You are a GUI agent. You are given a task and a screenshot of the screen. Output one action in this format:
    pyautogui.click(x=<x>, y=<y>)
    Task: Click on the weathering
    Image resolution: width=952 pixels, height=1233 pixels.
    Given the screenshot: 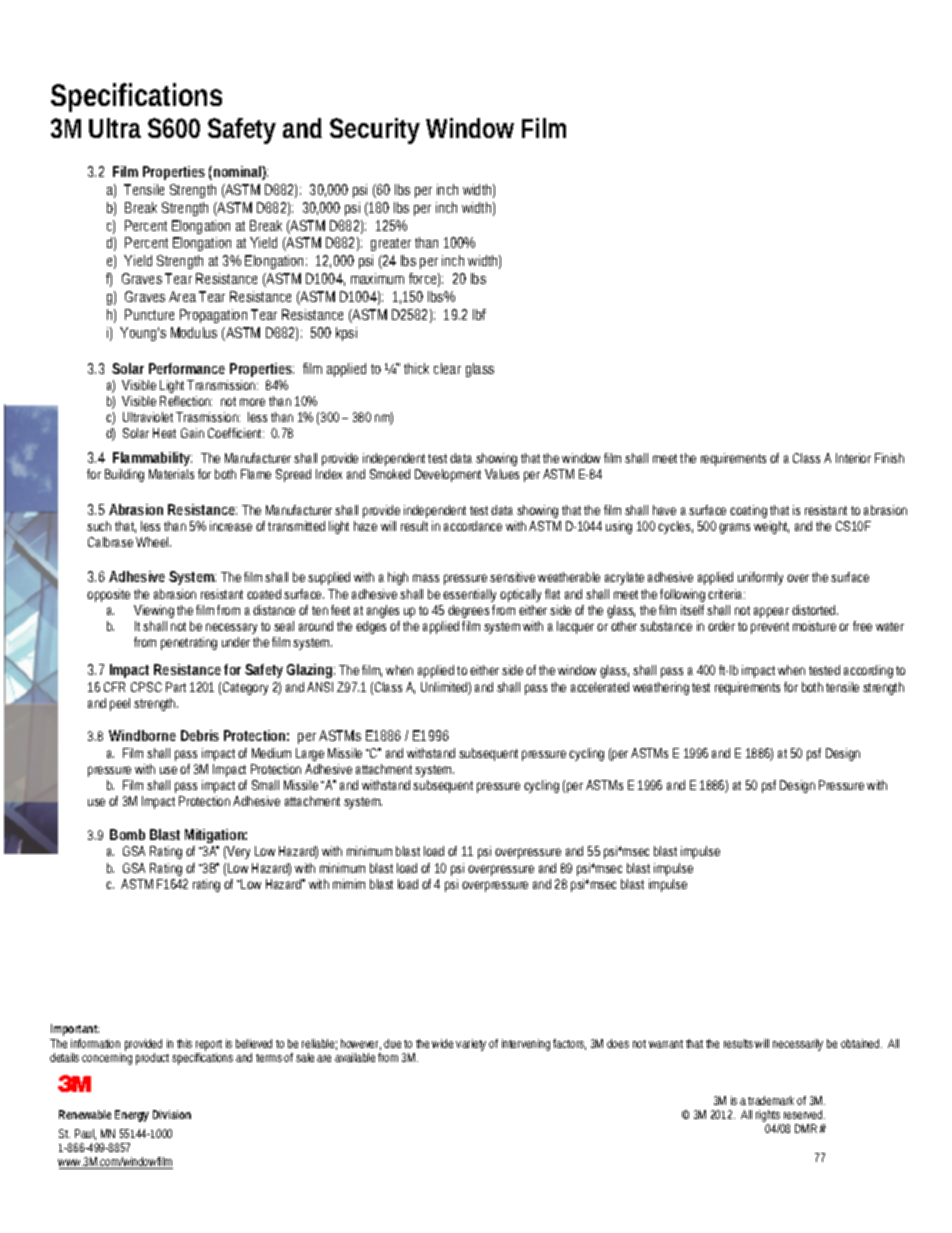 What is the action you would take?
    pyautogui.click(x=661, y=688)
